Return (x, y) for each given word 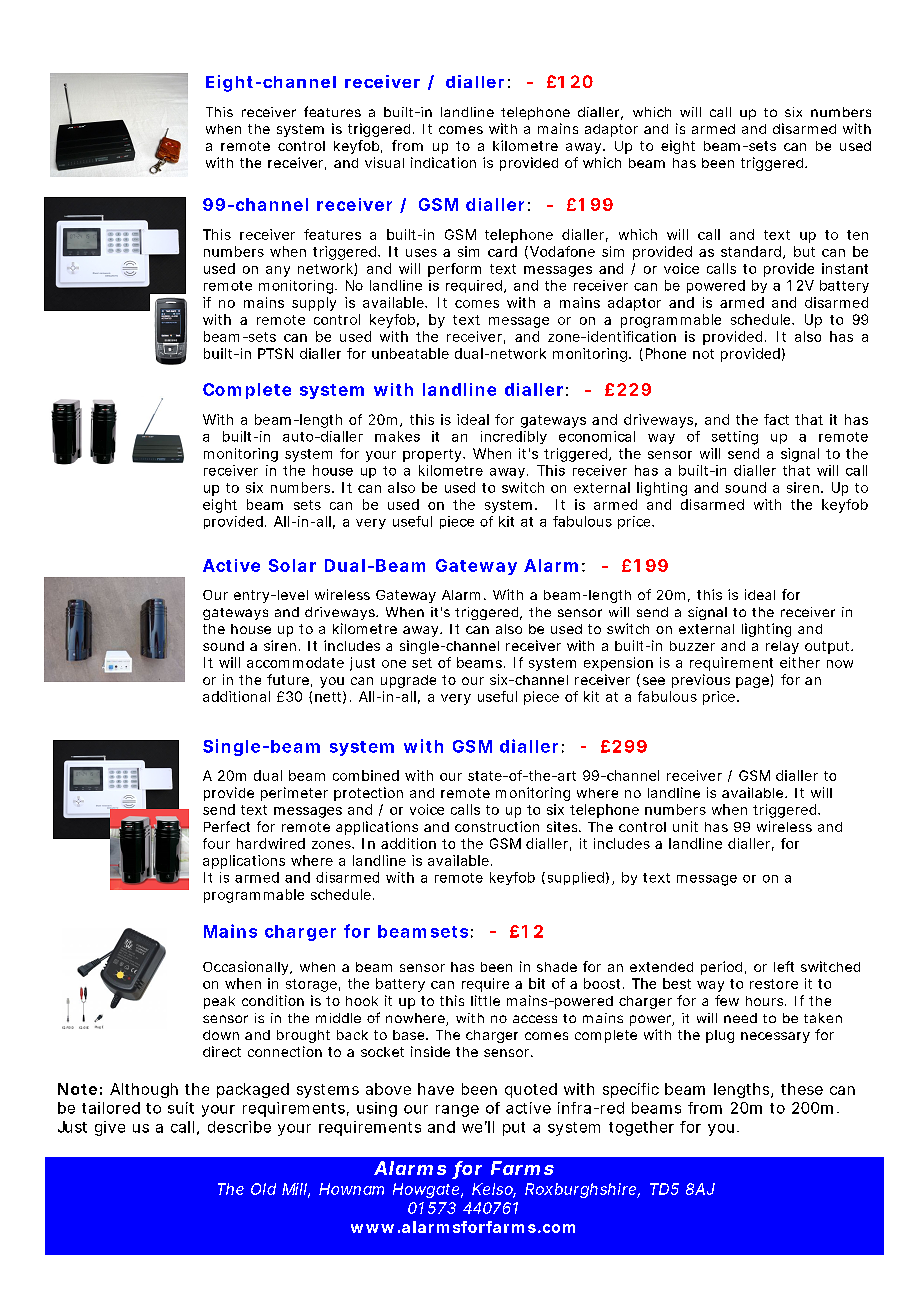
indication (443, 162)
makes (397, 436)
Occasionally (247, 968)
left (784, 966)
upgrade (408, 681)
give (110, 1128)
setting (735, 438)
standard (751, 251)
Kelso (494, 1190)
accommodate (295, 662)
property (433, 455)
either (800, 662)
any (278, 271)
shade (557, 967)
